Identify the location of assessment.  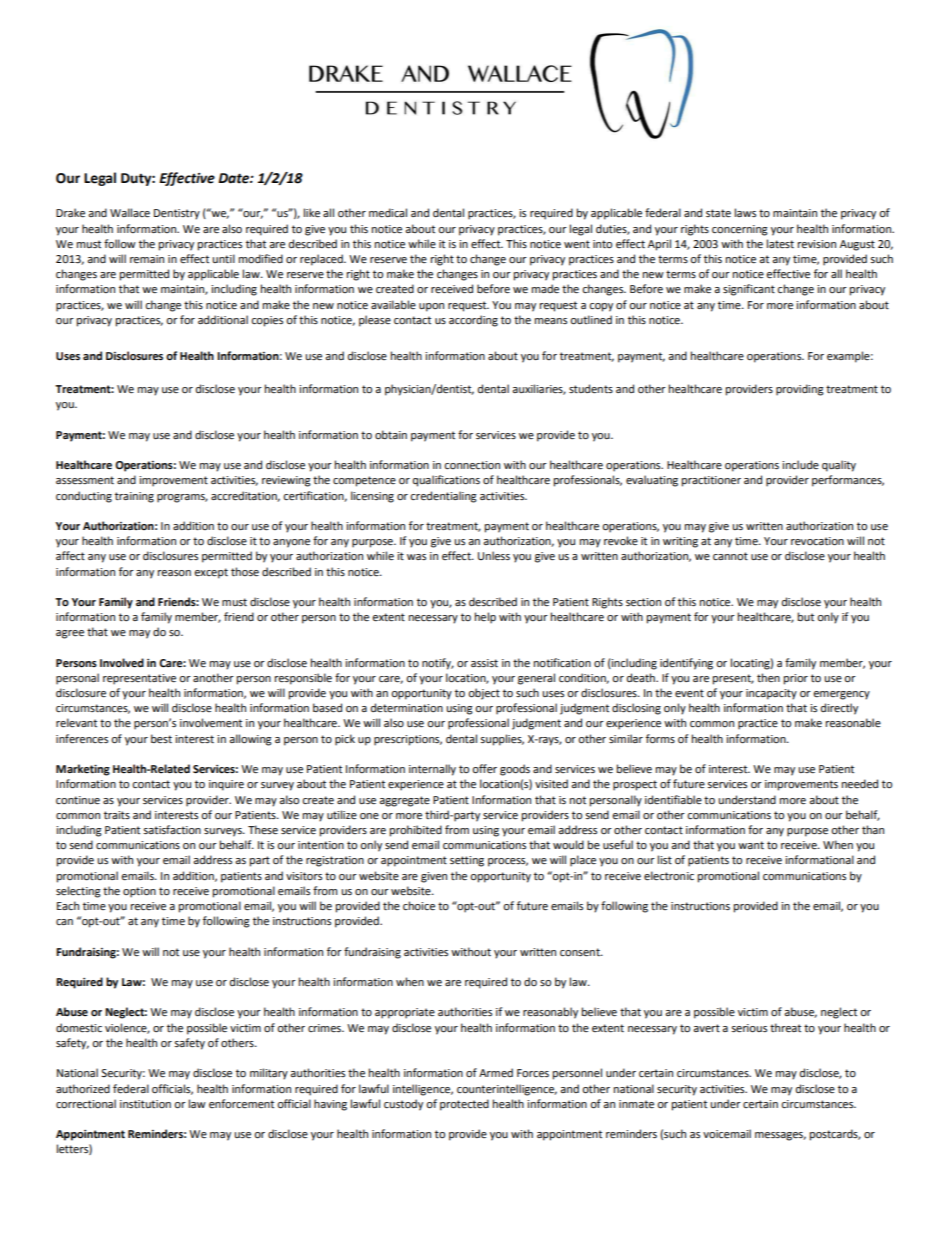
(85, 480).
